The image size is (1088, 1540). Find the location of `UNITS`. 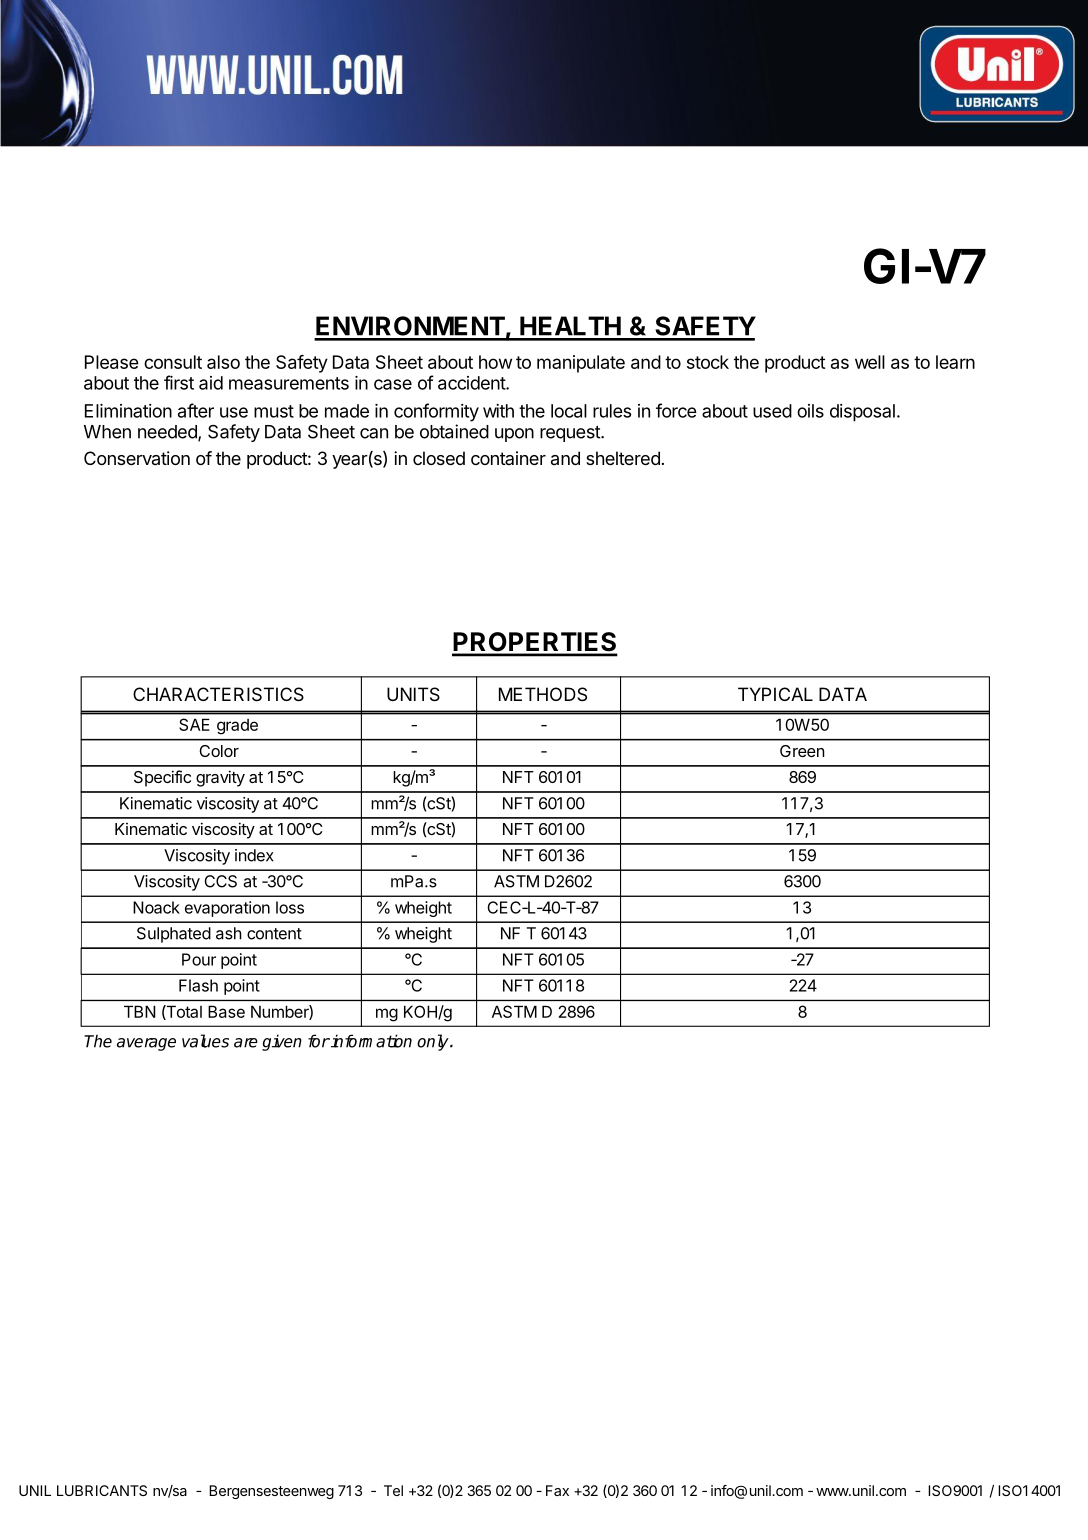

UNITS is located at coordinates (413, 694).
